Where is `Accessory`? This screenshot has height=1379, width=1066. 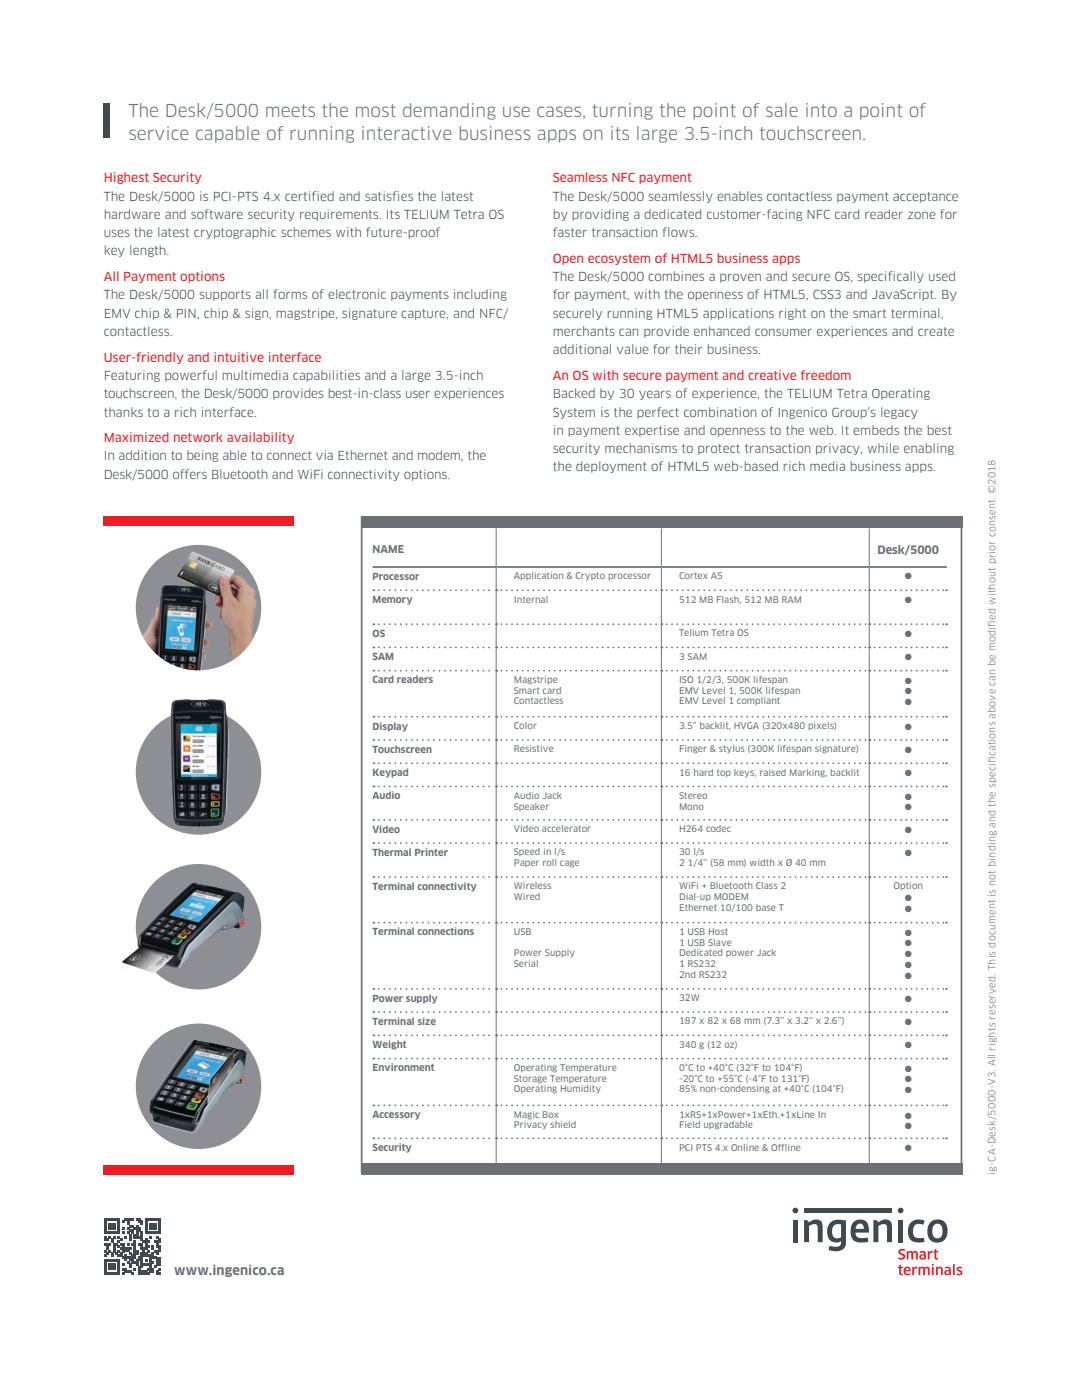 Accessory is located at coordinates (396, 1115).
